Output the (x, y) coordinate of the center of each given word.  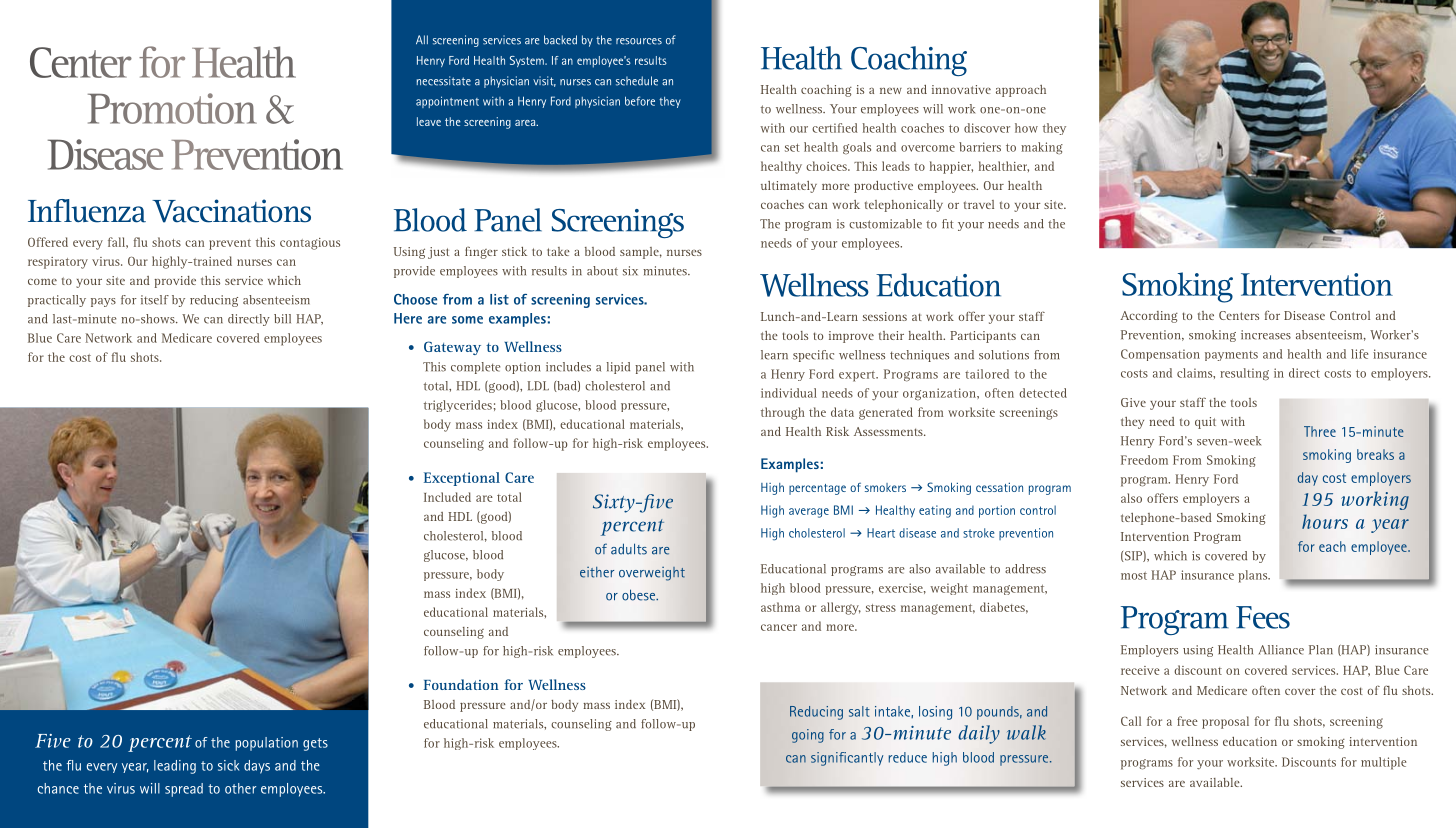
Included (447, 497)
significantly (847, 759)
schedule (637, 81)
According (1149, 317)
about (602, 271)
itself (155, 300)
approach (1021, 91)
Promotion (172, 108)
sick (228, 765)
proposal (1225, 722)
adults (629, 549)
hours (1325, 521)
